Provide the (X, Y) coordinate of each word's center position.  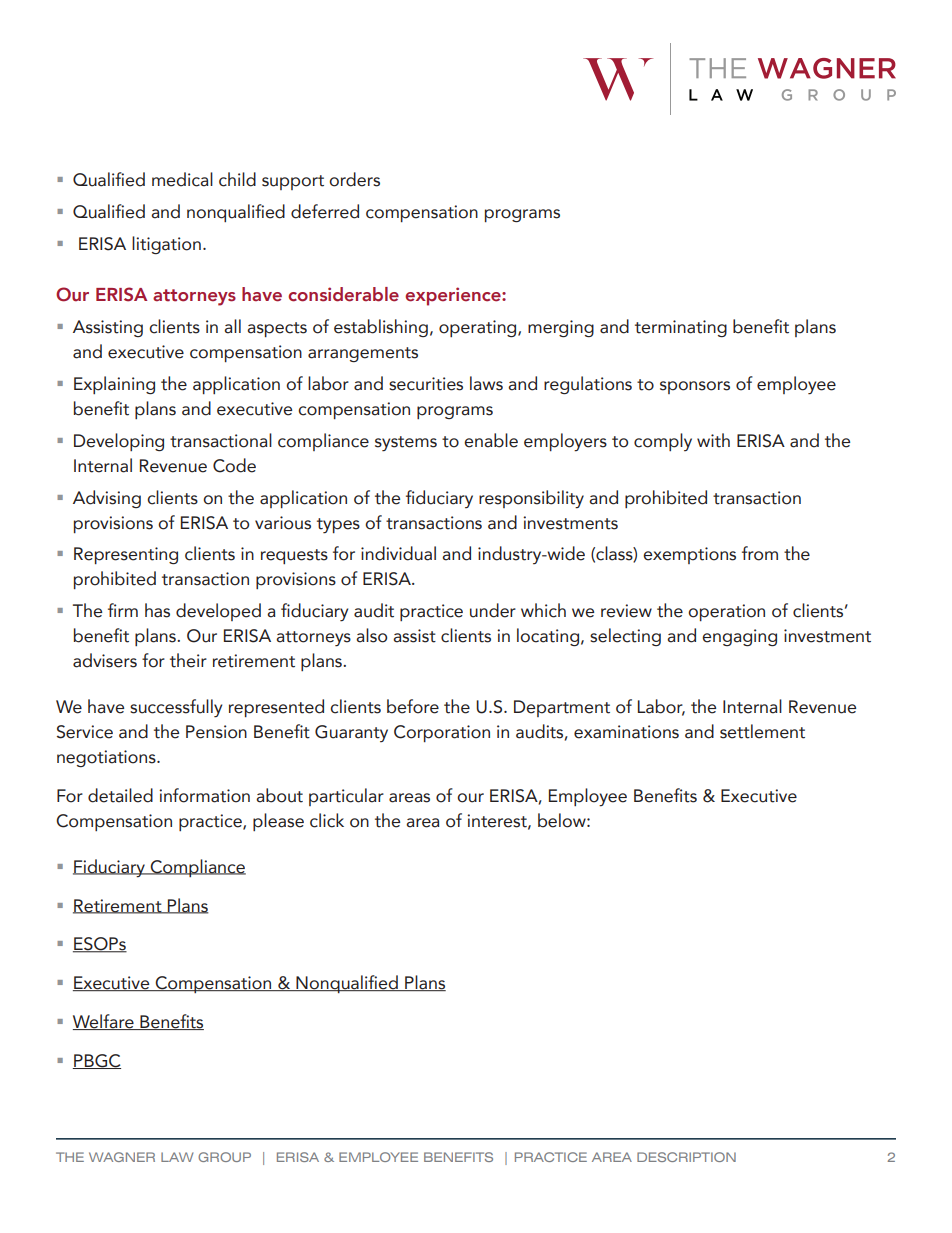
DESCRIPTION (686, 1157)
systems (406, 444)
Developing (119, 442)
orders (354, 179)
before (413, 706)
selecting (625, 637)
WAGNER (122, 1157)
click (327, 820)
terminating (681, 328)
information (204, 795)
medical (182, 179)
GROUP (224, 1157)
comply (663, 442)
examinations (626, 732)
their (188, 660)
